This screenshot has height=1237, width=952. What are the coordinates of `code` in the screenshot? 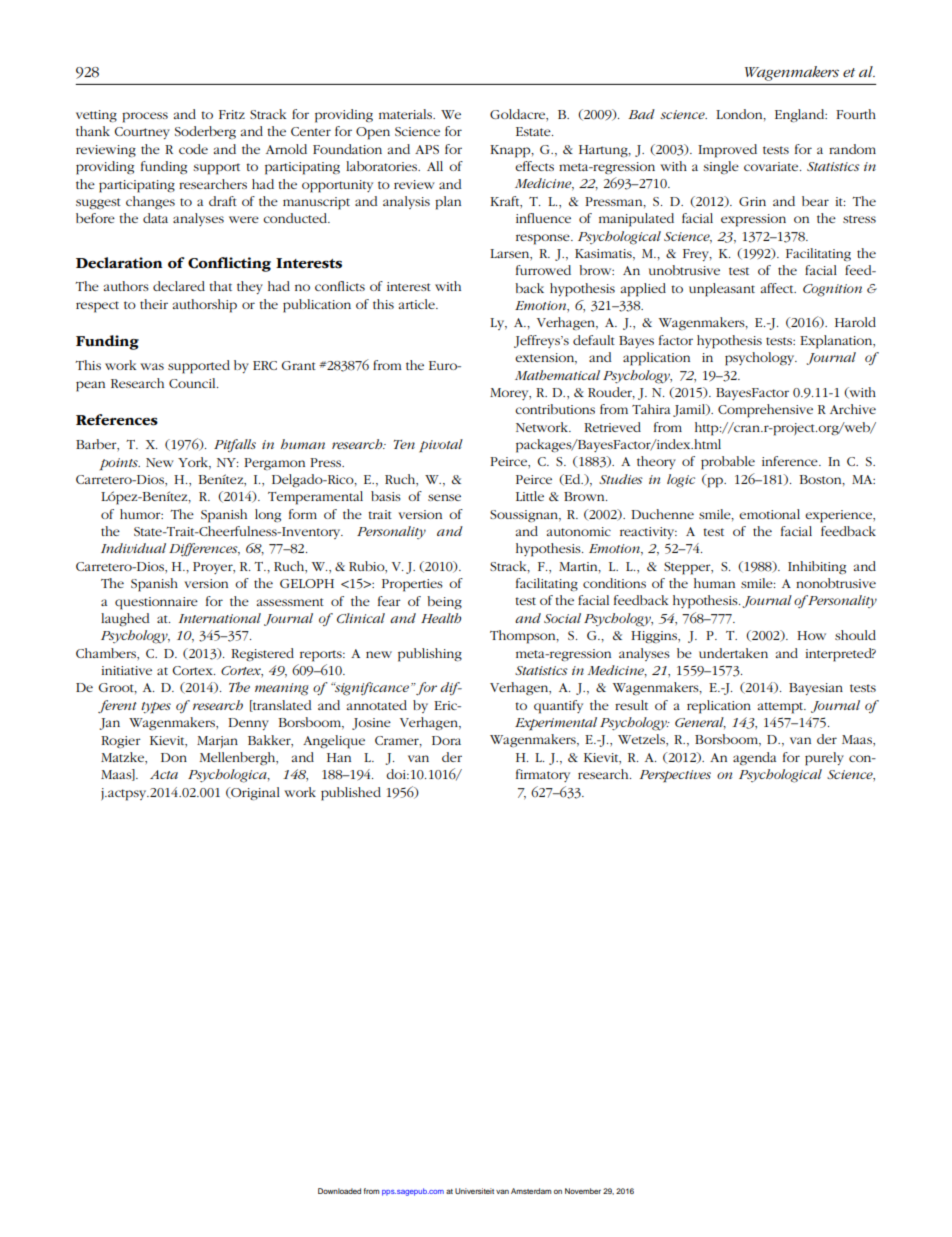 It's located at (193, 149).
